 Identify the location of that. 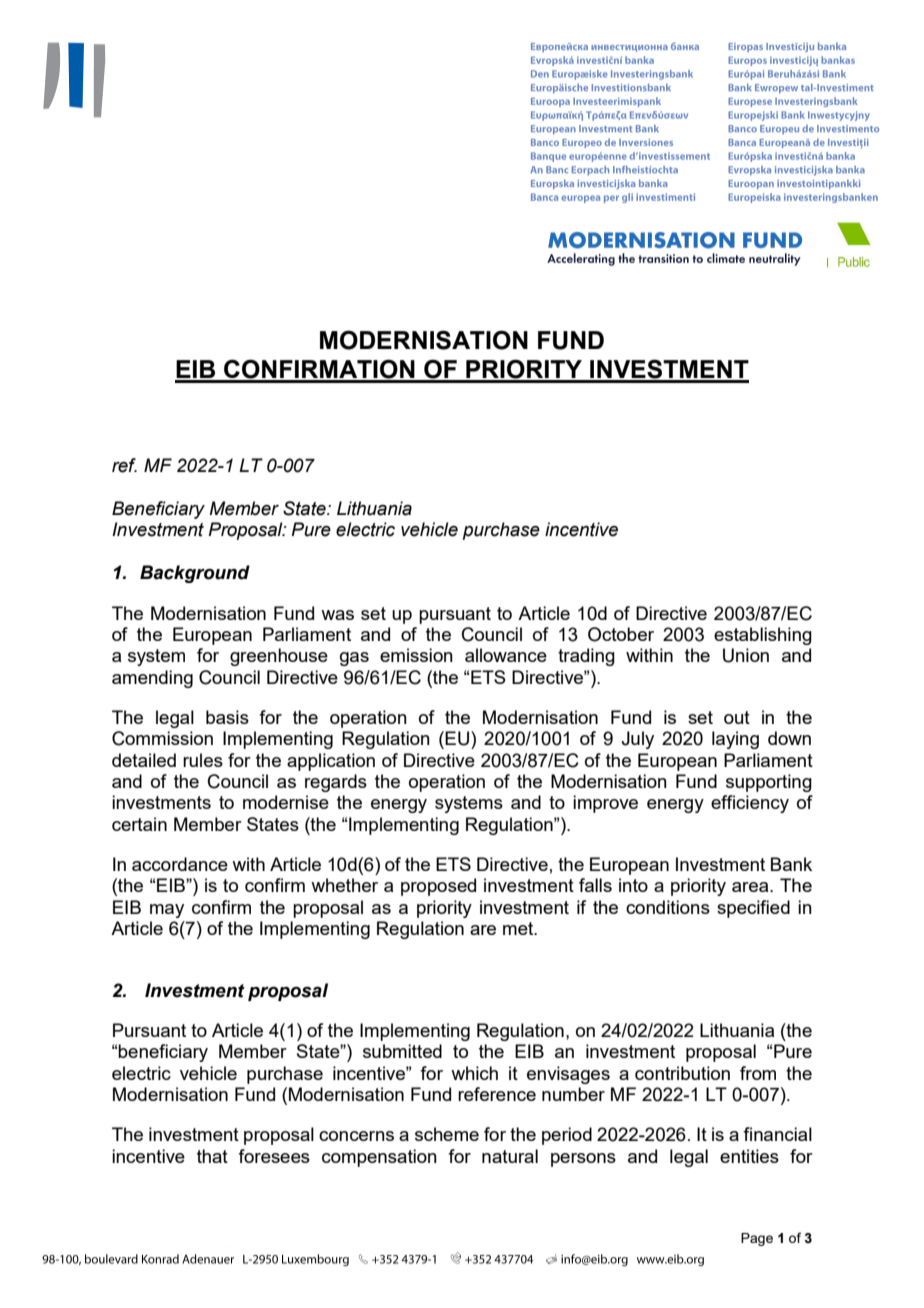
(212, 1156).
